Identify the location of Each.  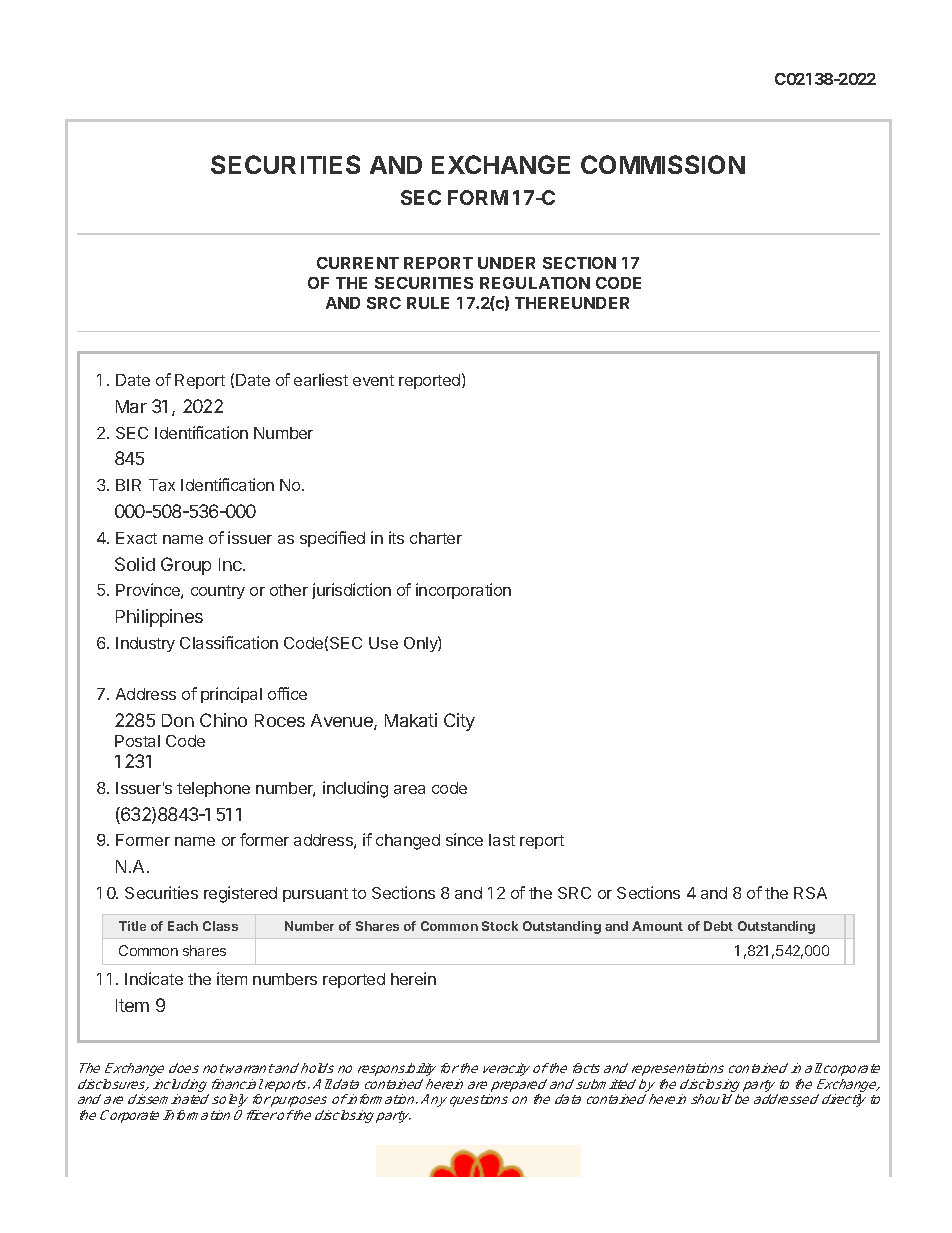
(183, 926).
